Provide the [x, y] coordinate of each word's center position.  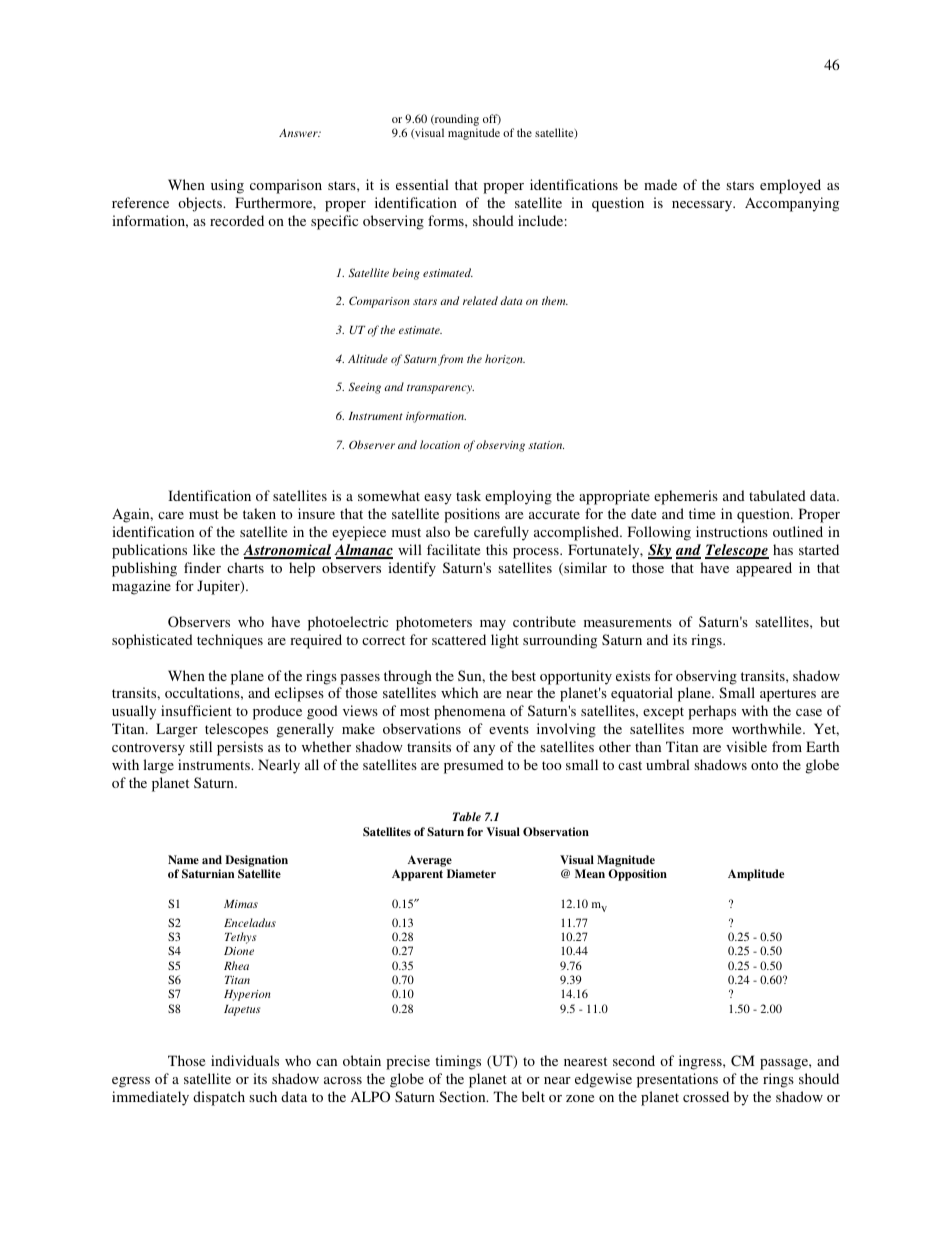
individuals [245, 1060]
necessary [703, 206]
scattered [459, 639]
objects [201, 204]
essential [422, 184]
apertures [788, 695]
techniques [230, 641]
